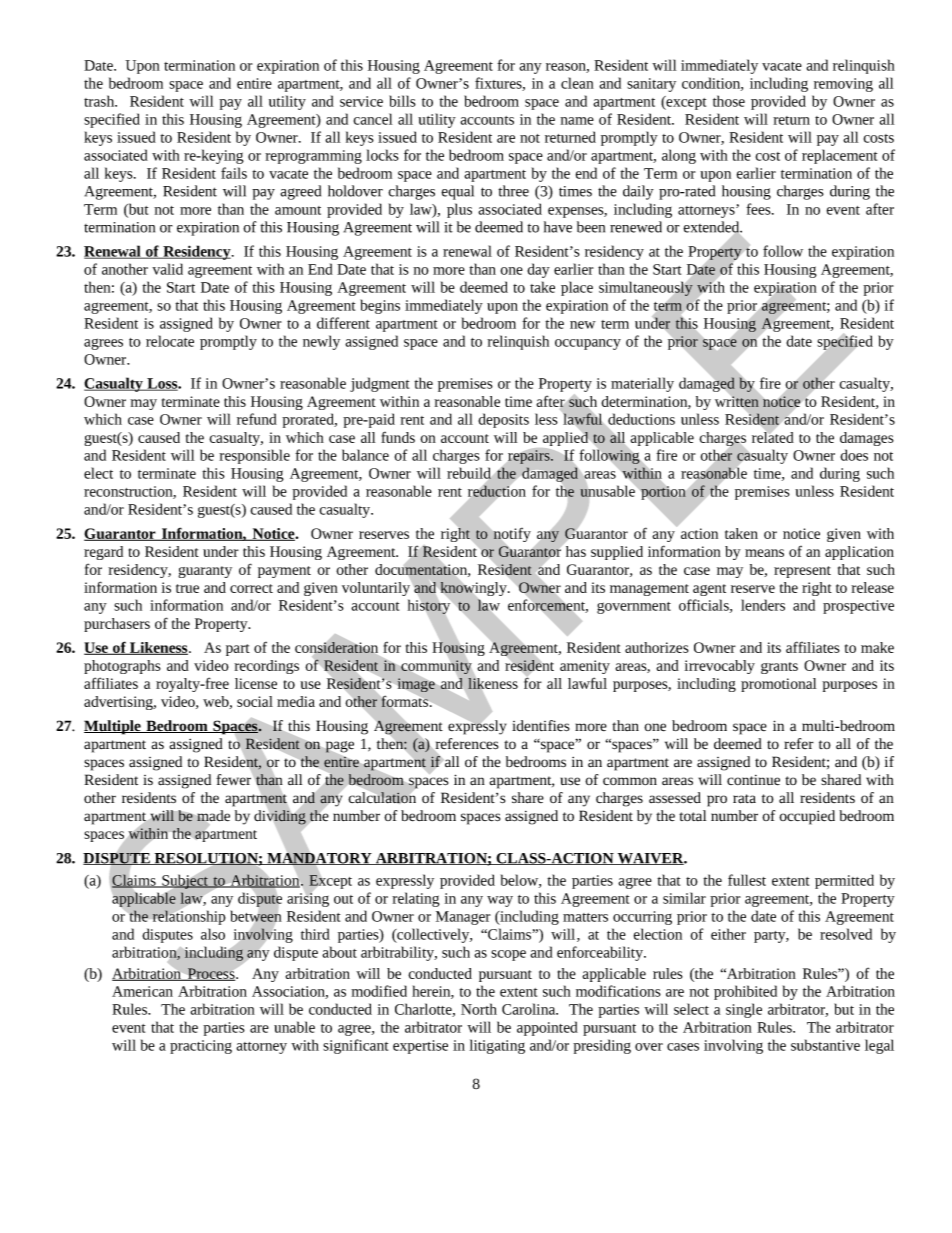 This page has width=952, height=1233. I want to click on practicing, so click(201, 1047).
